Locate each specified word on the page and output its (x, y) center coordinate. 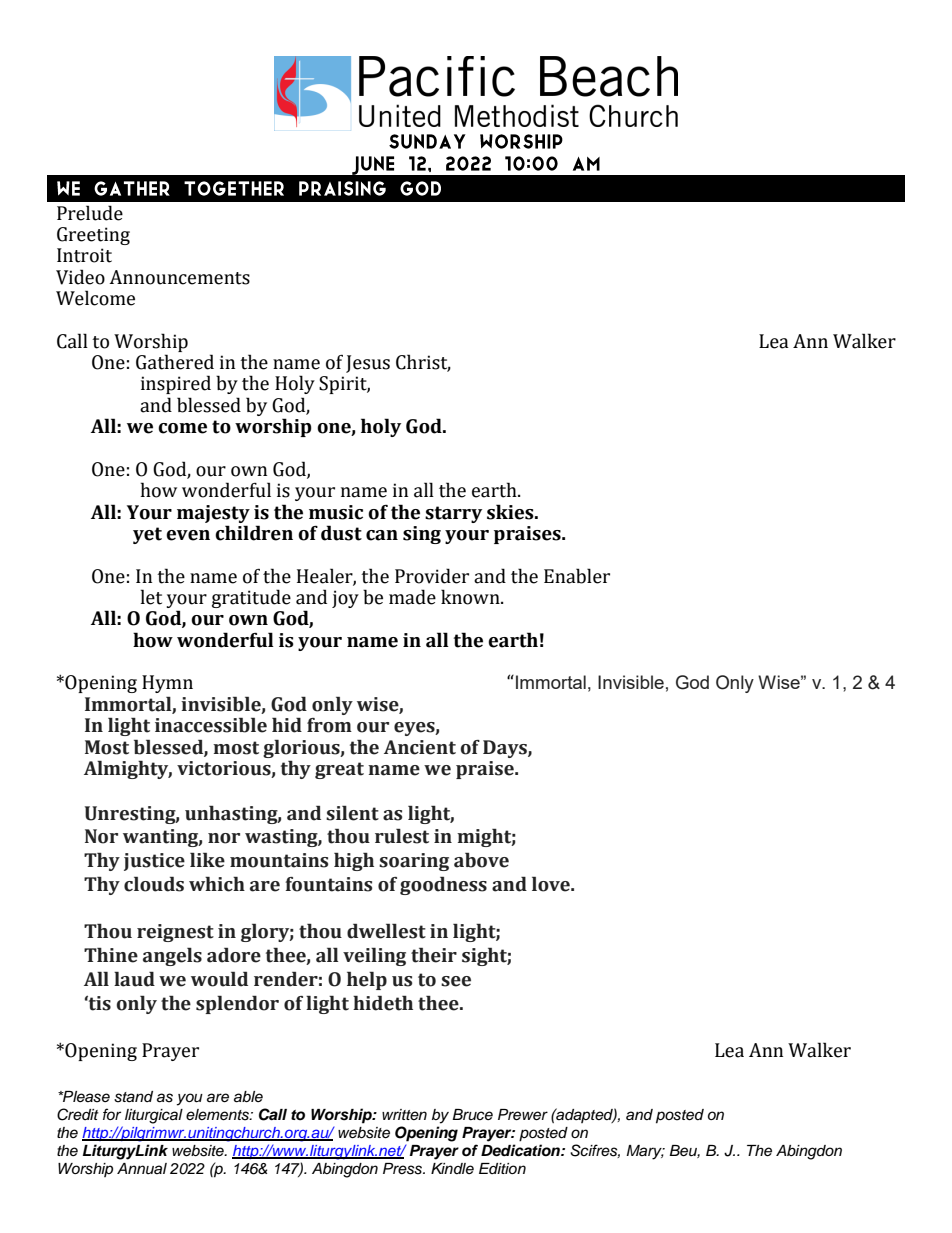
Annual (142, 1168)
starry (453, 514)
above (481, 860)
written (404, 1114)
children (254, 533)
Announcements (179, 277)
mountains (279, 860)
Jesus (368, 364)
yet (147, 535)
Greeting (93, 236)
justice (154, 862)
